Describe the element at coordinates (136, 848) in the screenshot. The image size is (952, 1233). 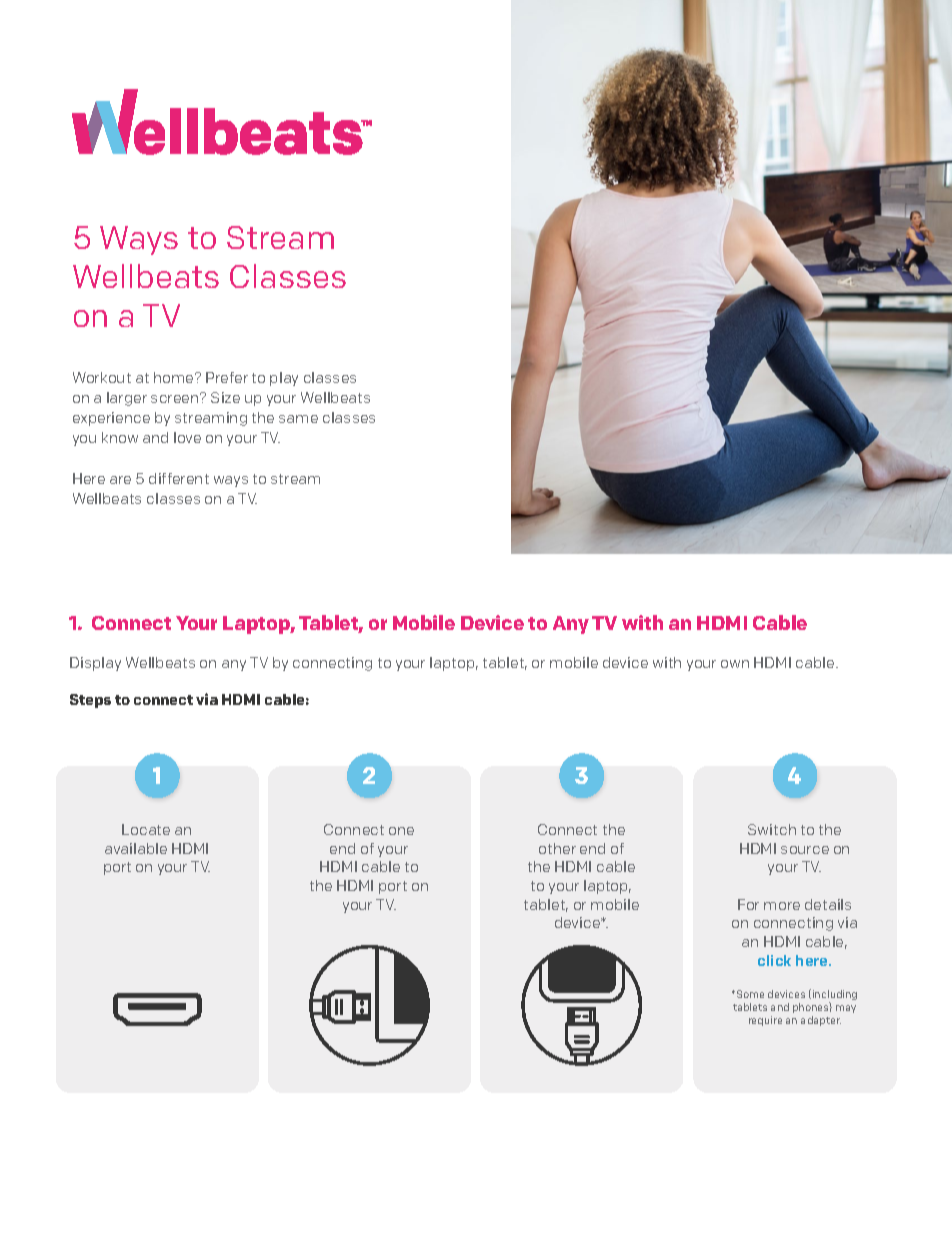
I see `available` at that location.
